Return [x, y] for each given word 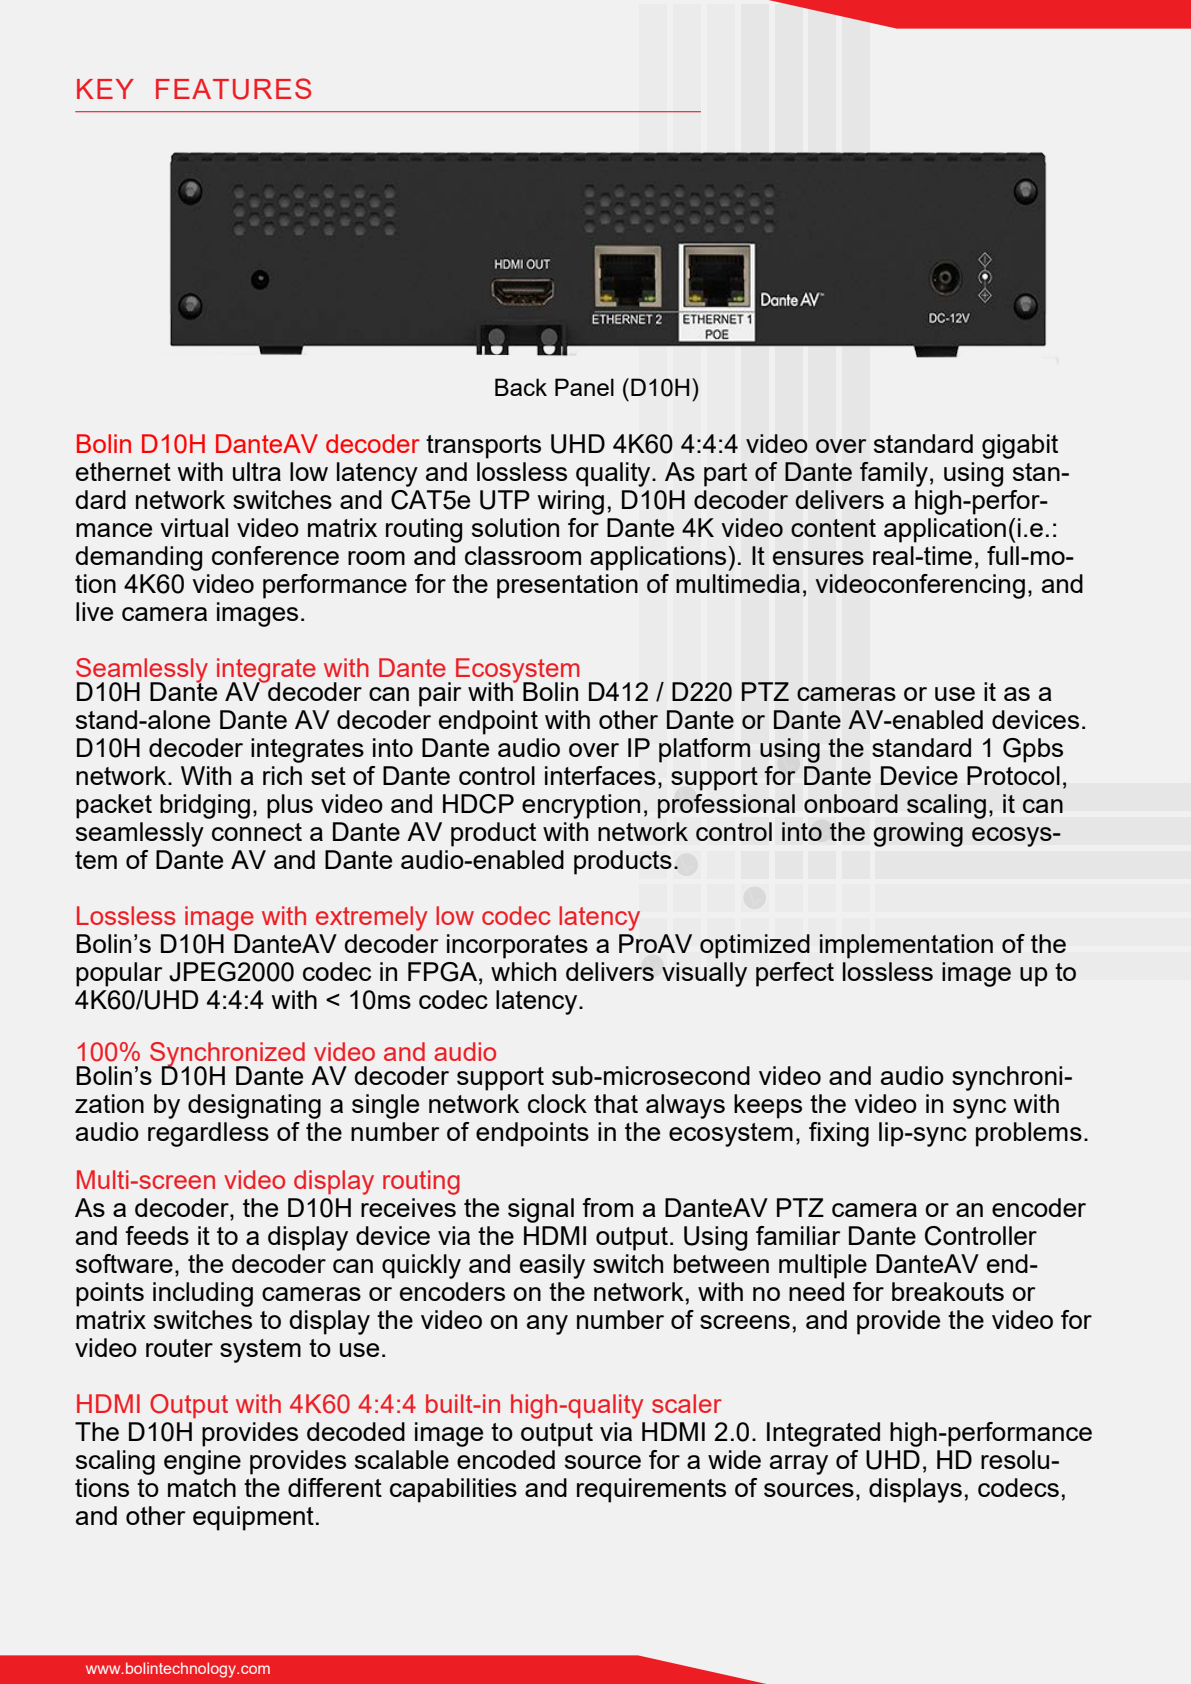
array [799, 1465]
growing [918, 834]
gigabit [1020, 446]
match [202, 1487]
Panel [584, 387]
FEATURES [233, 89]
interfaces [600, 775]
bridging [205, 806]
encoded [506, 1459]
